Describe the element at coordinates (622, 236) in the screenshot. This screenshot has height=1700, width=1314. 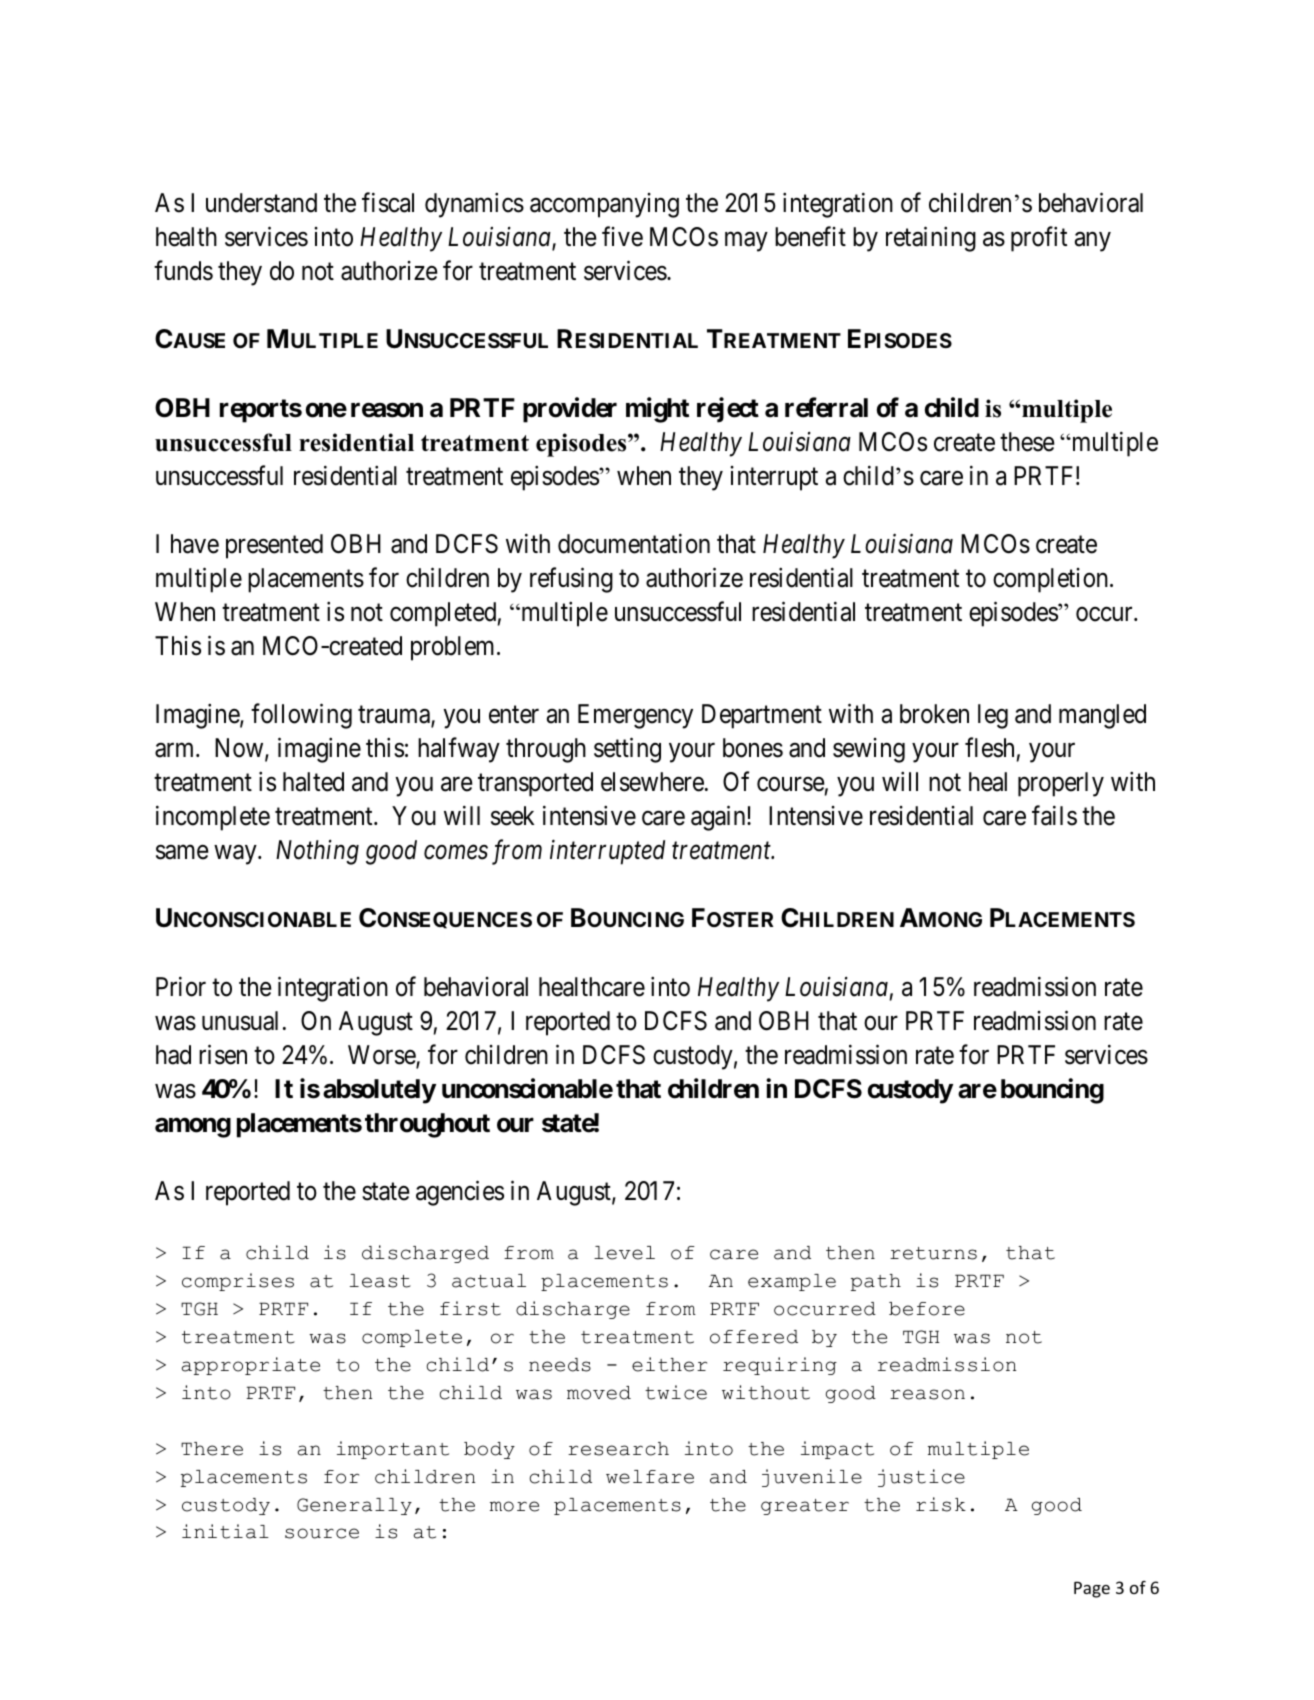
I see `five` at that location.
